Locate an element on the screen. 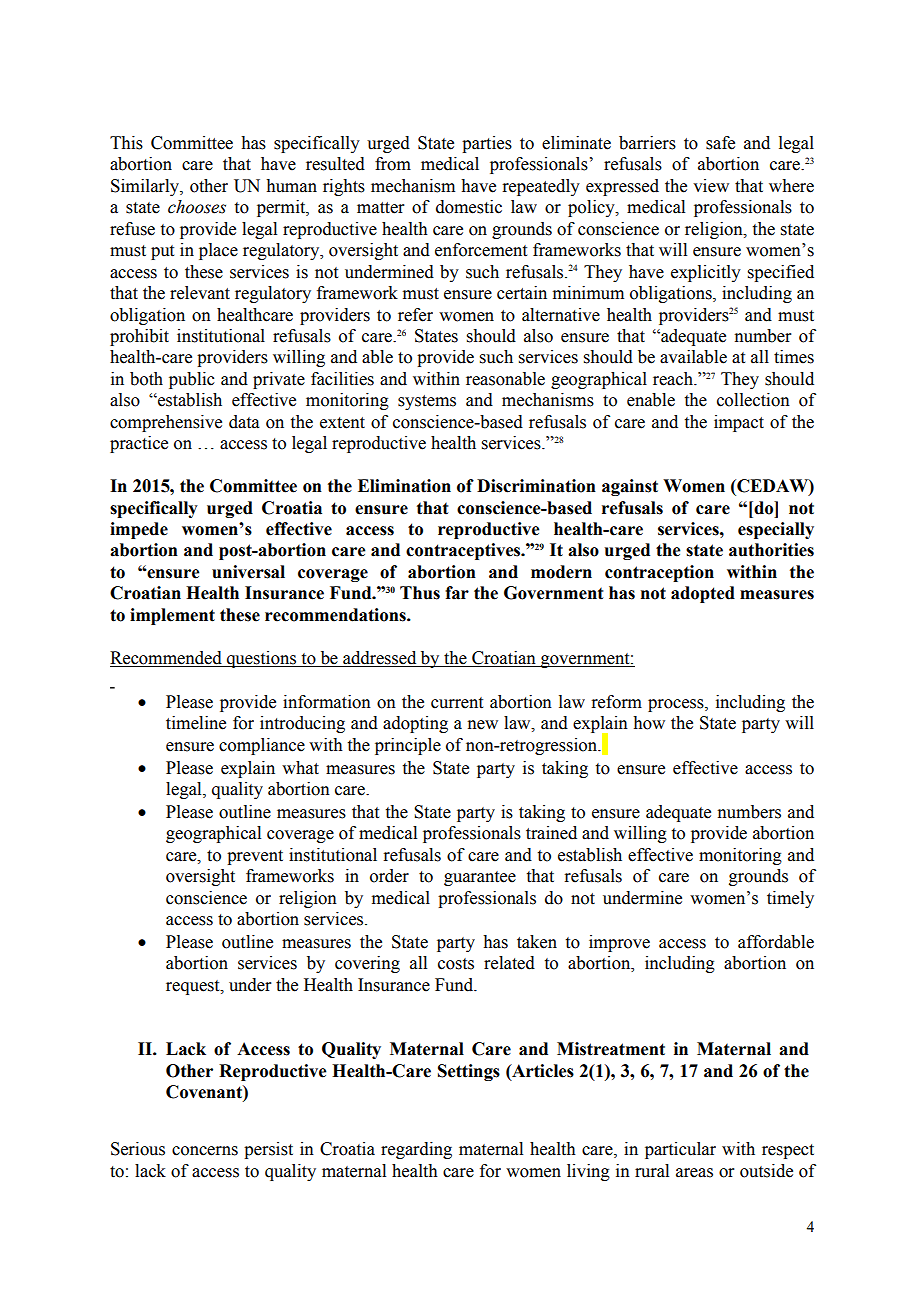 The width and height of the screenshot is (924, 1307). chooses is located at coordinates (197, 207).
